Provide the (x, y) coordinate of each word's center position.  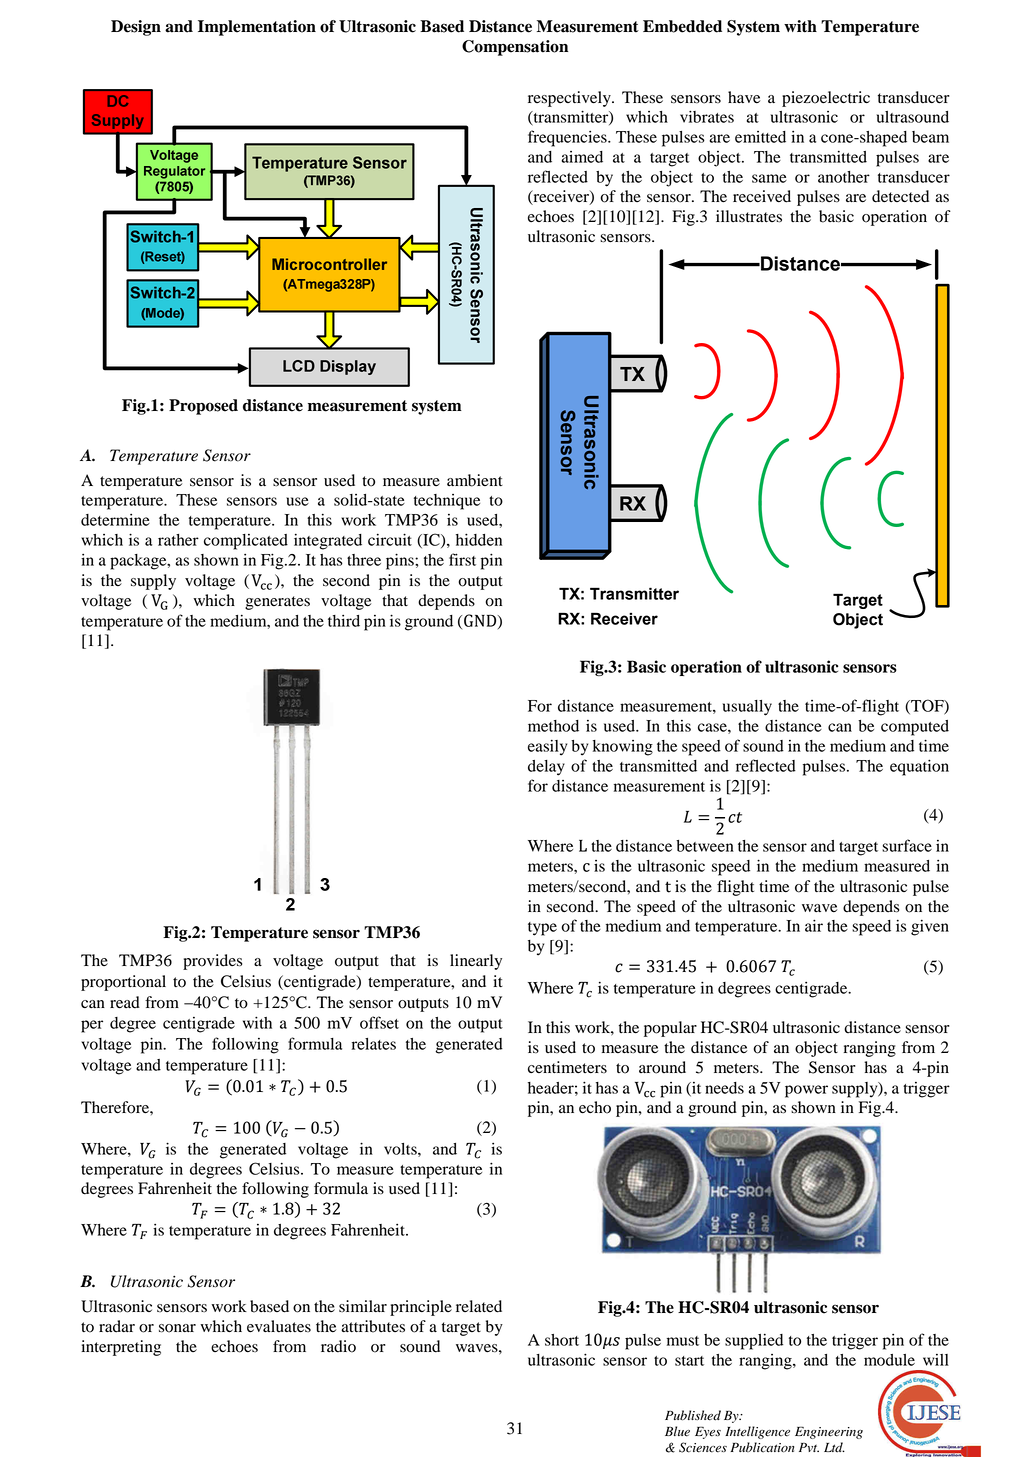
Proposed (203, 407)
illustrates (749, 216)
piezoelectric (826, 99)
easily (547, 747)
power (806, 1091)
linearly (476, 962)
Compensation (515, 48)
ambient (475, 480)
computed (915, 728)
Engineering (829, 1432)
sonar (177, 1328)
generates (277, 603)
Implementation (257, 28)
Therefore (116, 1107)
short (562, 1340)
